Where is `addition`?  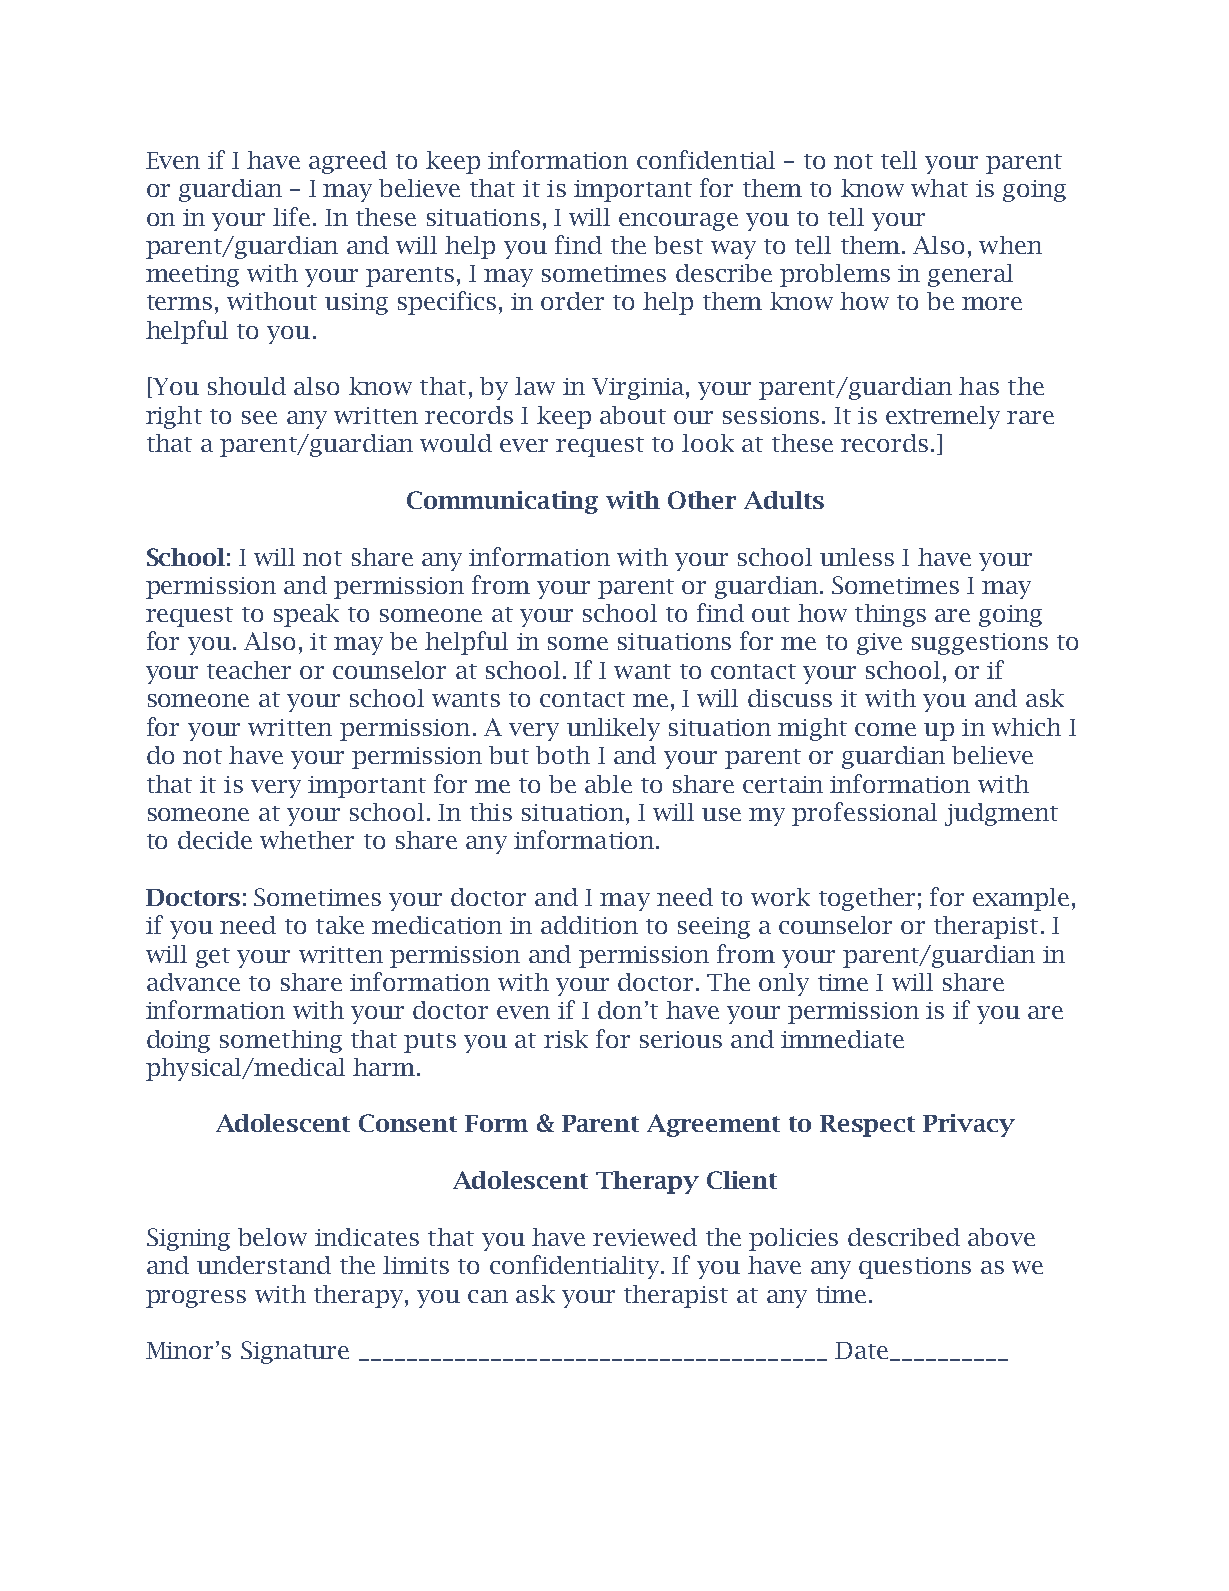
addition is located at coordinates (589, 925).
